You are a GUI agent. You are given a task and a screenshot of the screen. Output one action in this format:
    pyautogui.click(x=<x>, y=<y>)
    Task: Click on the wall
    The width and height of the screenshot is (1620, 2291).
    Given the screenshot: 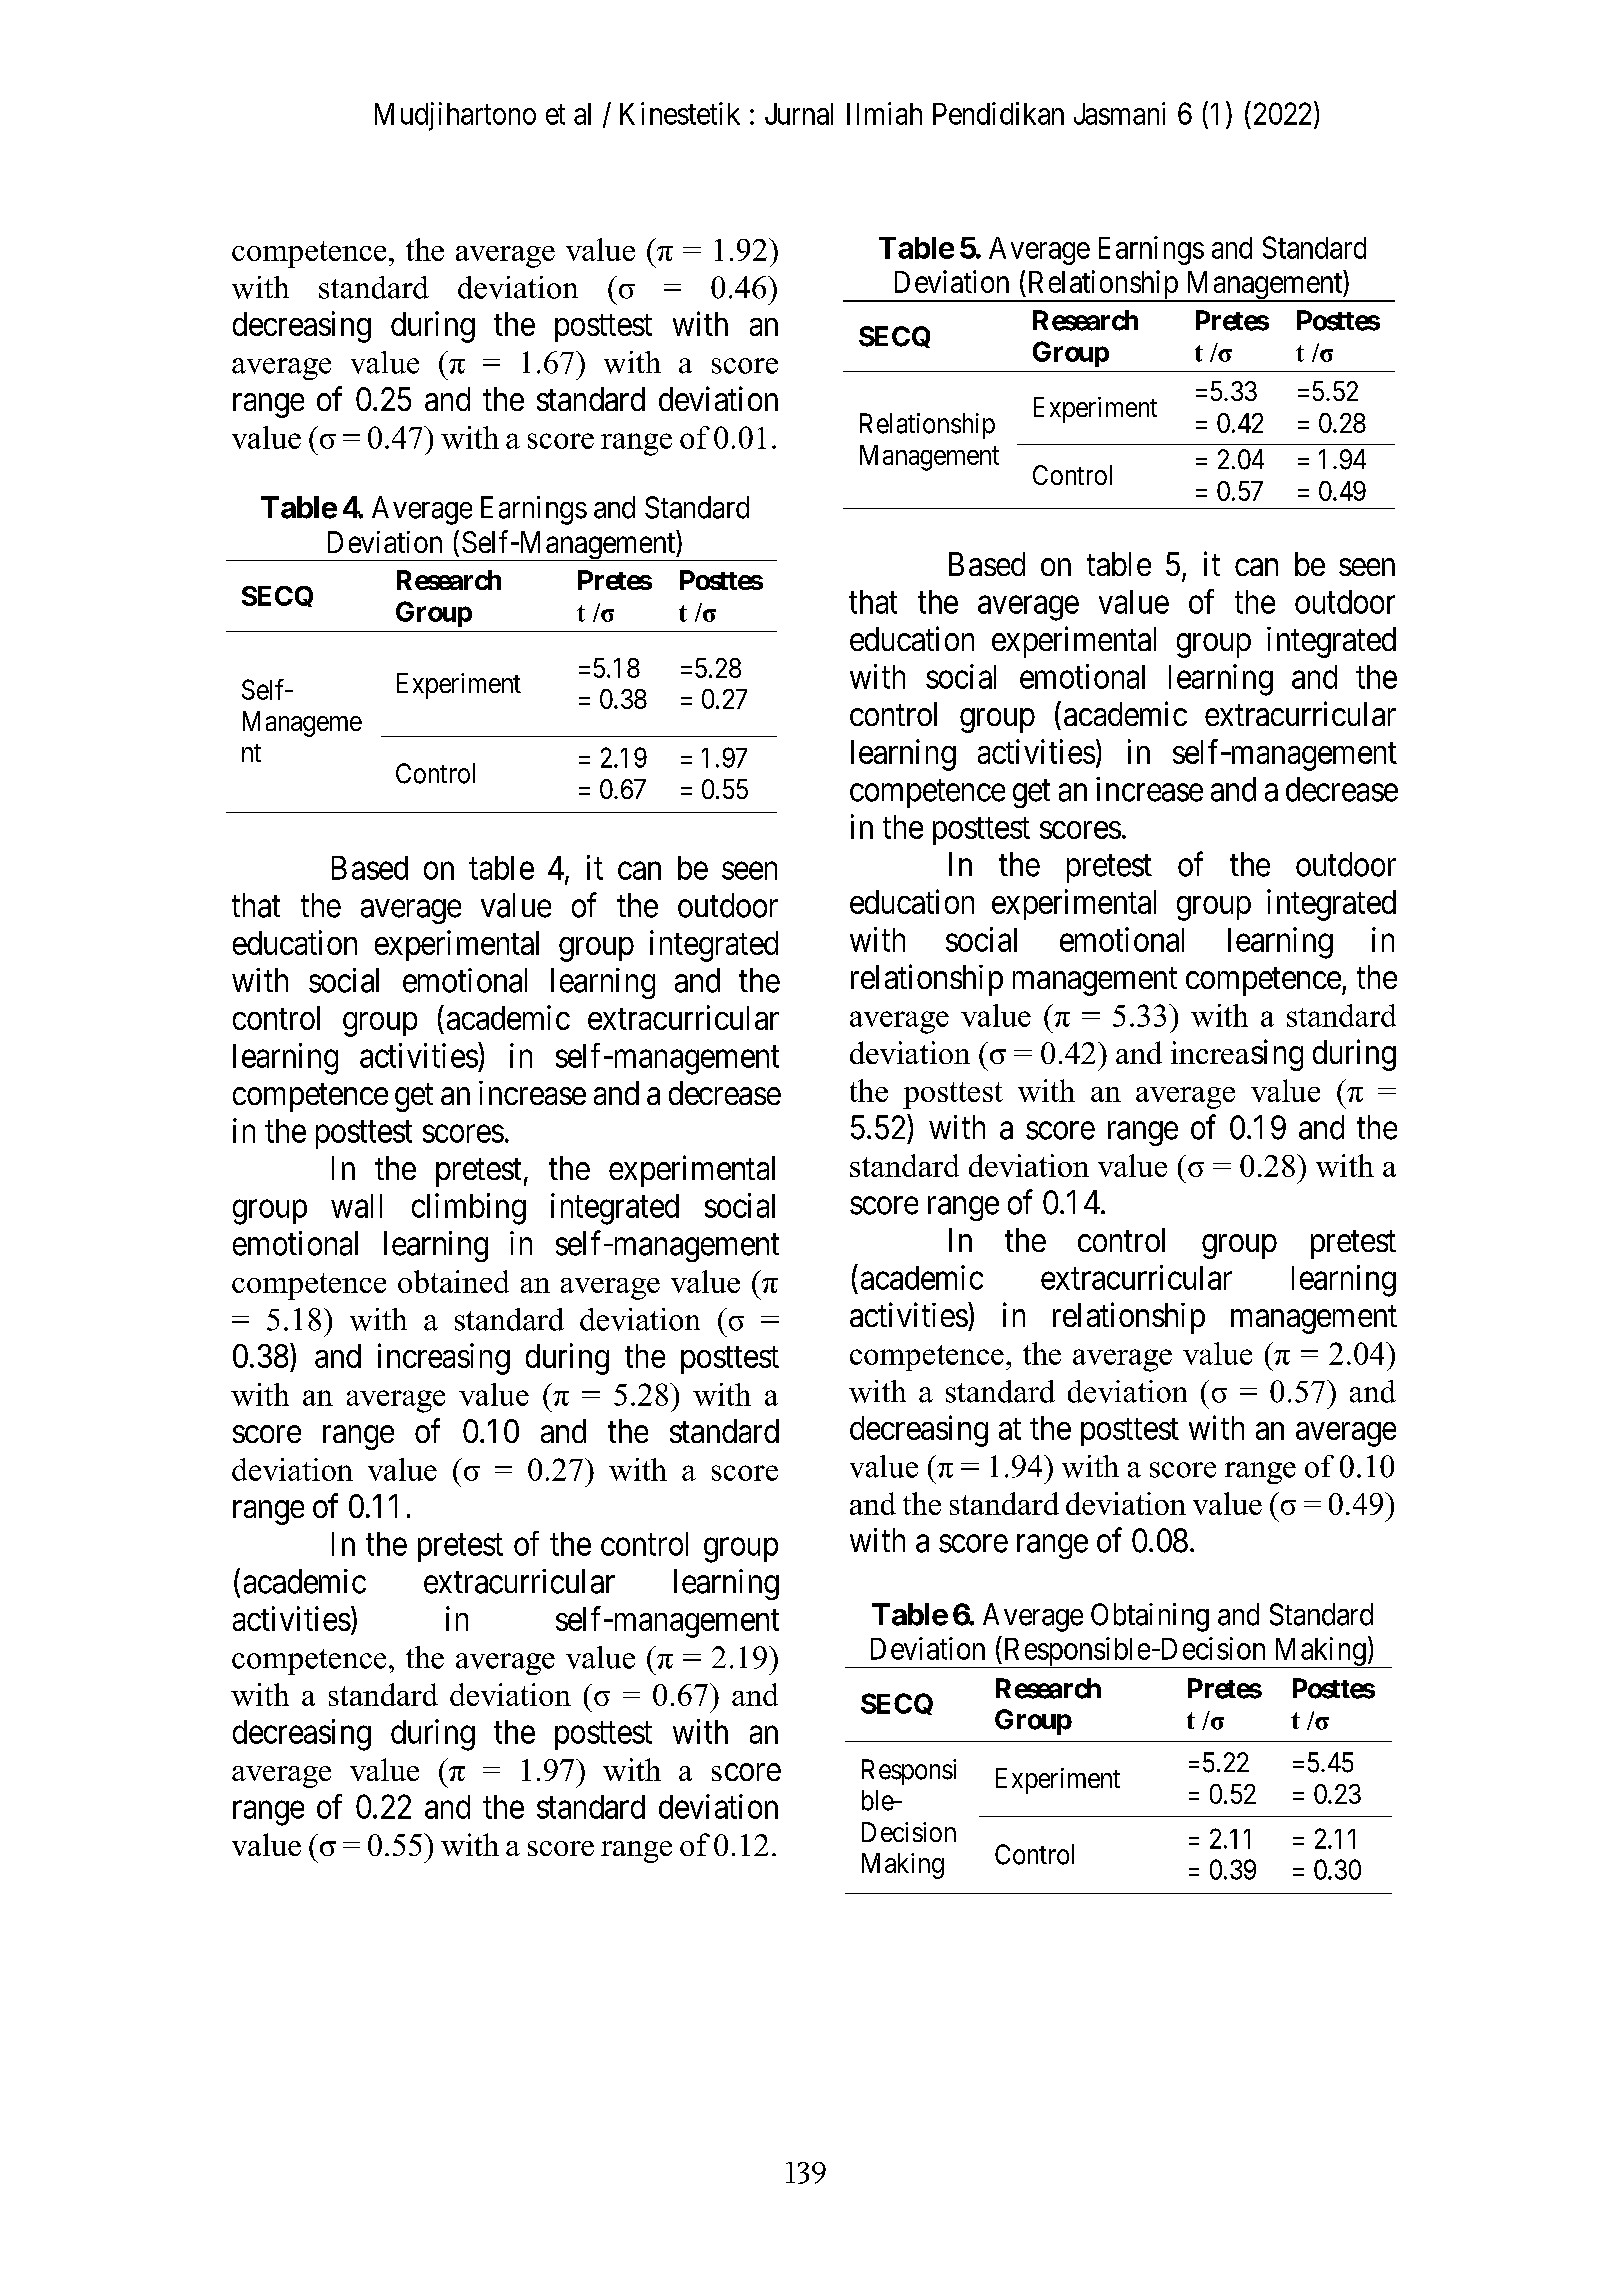 What is the action you would take?
    pyautogui.click(x=356, y=1206)
